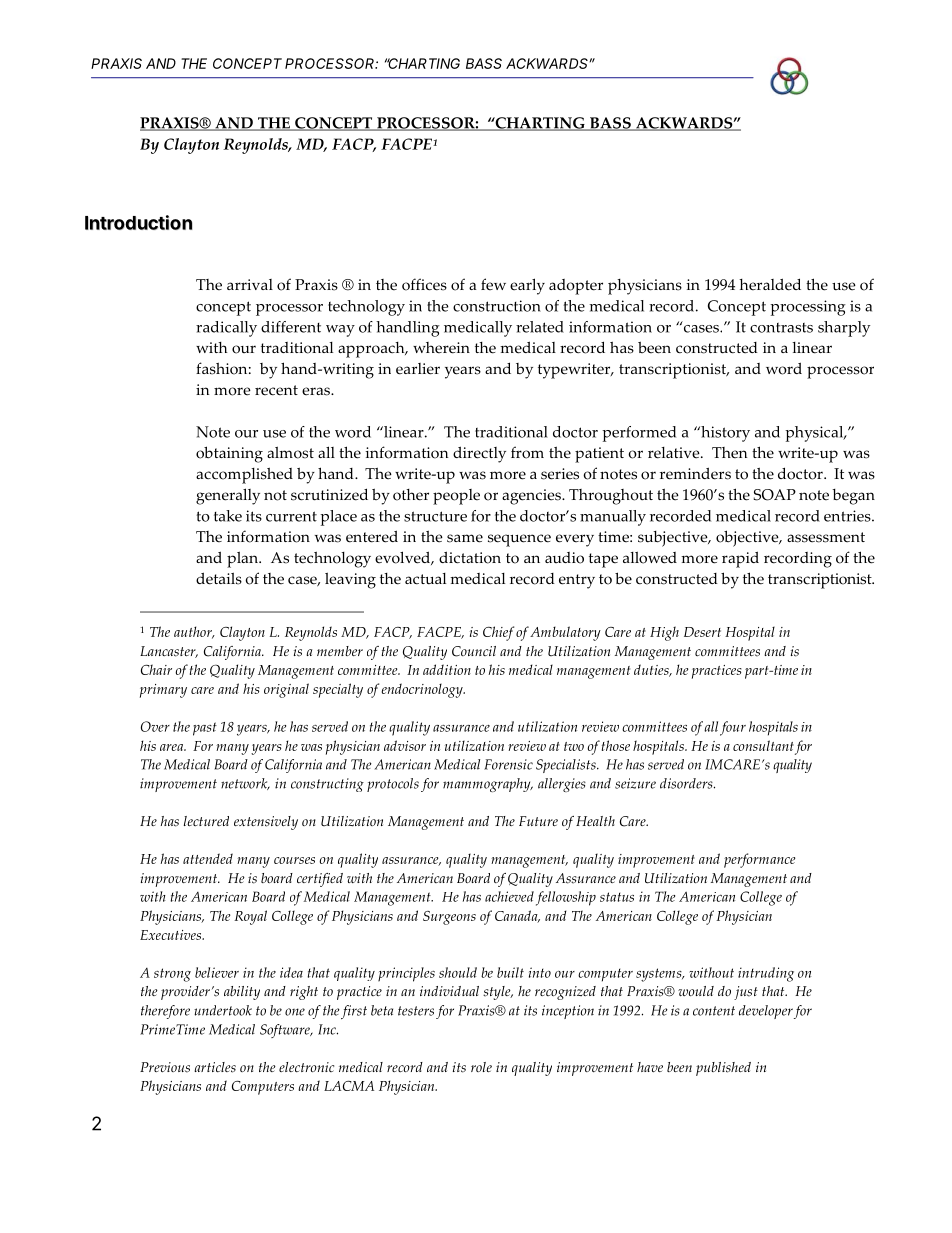 This image has width=952, height=1233. I want to click on contrasts, so click(781, 328).
